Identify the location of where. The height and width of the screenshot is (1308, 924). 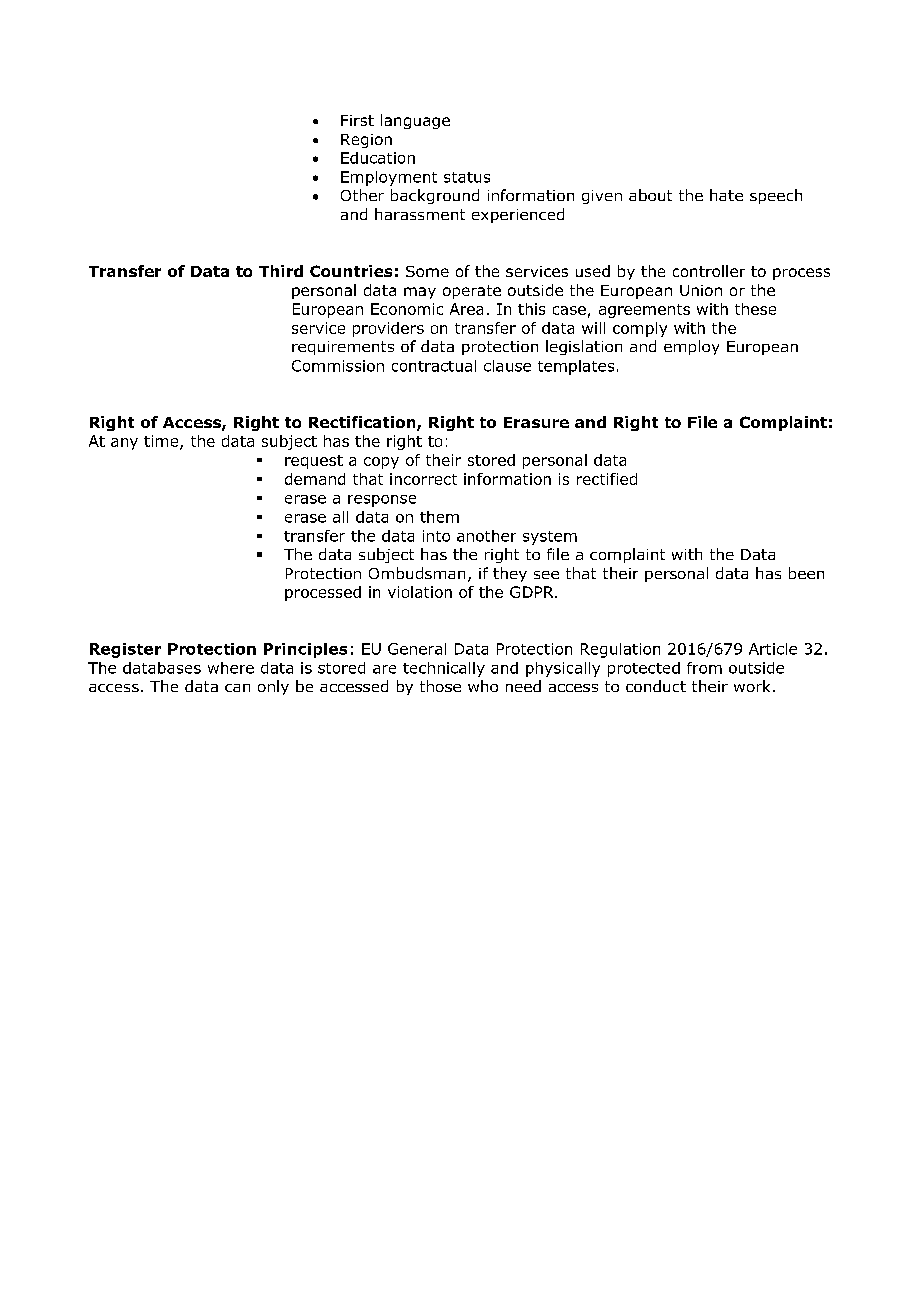
(231, 668).
